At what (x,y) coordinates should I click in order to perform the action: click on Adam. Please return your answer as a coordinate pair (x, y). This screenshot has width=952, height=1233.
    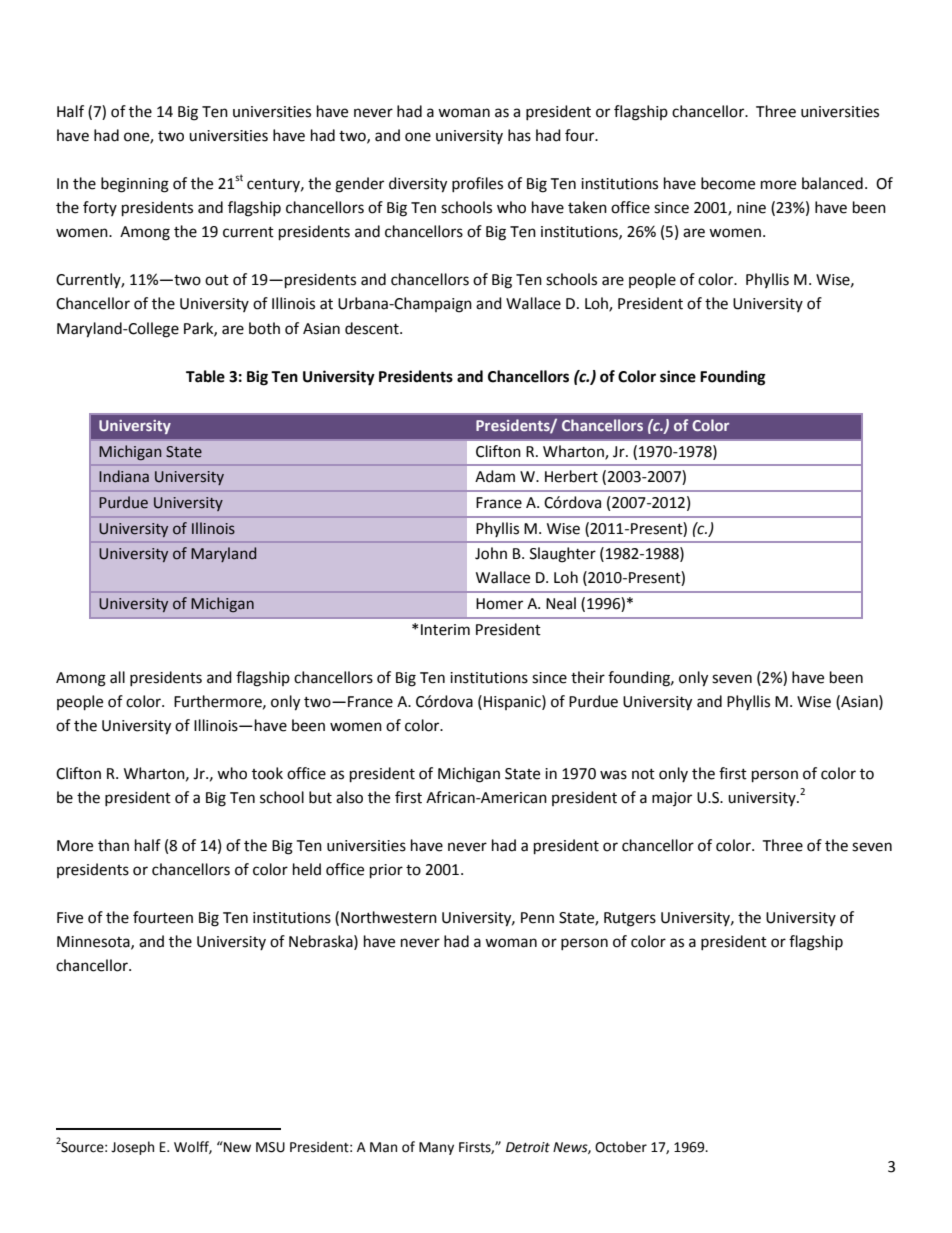
    Looking at the image, I should click on (495, 476).
